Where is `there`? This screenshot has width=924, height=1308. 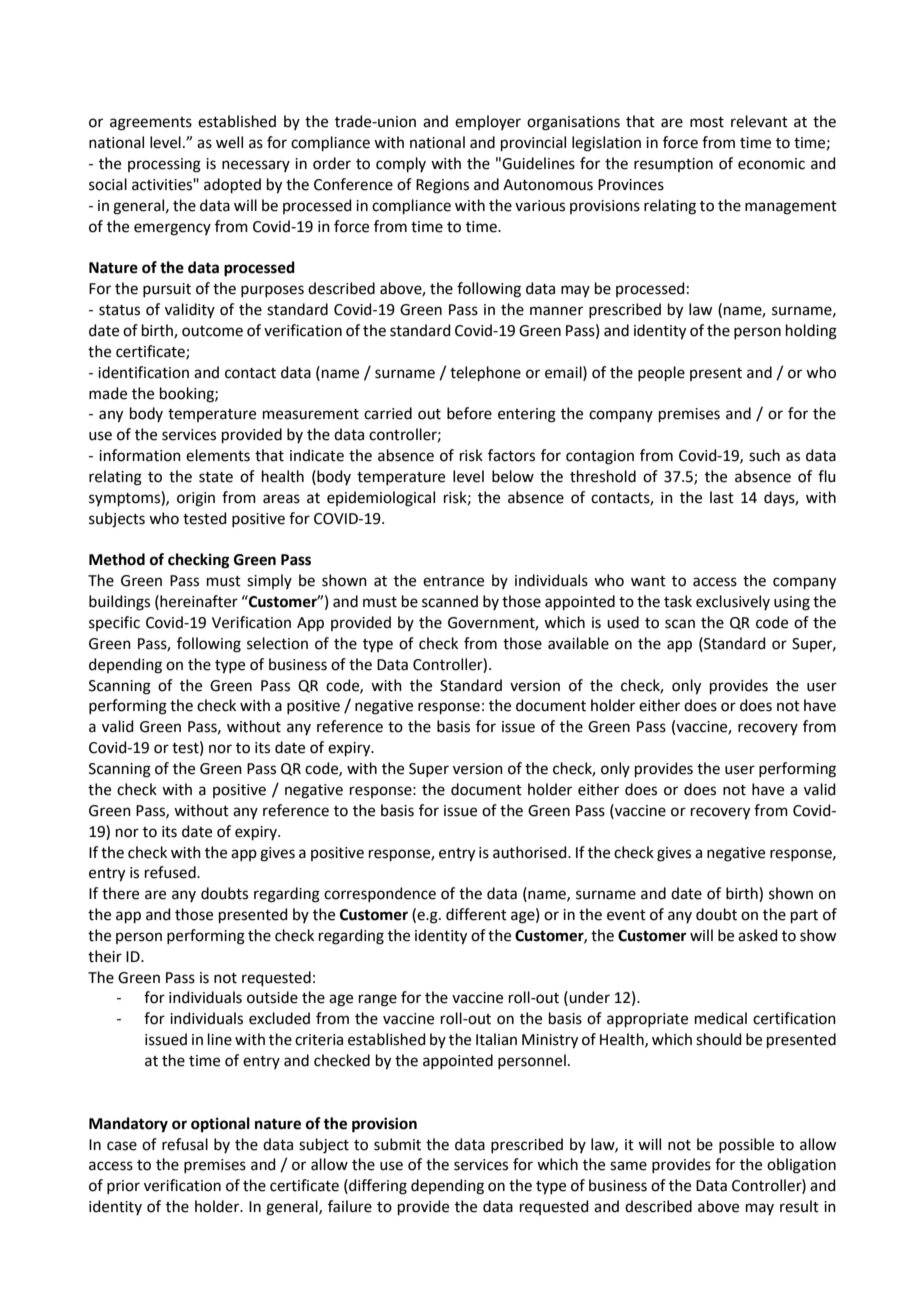
there is located at coordinates (120, 893).
